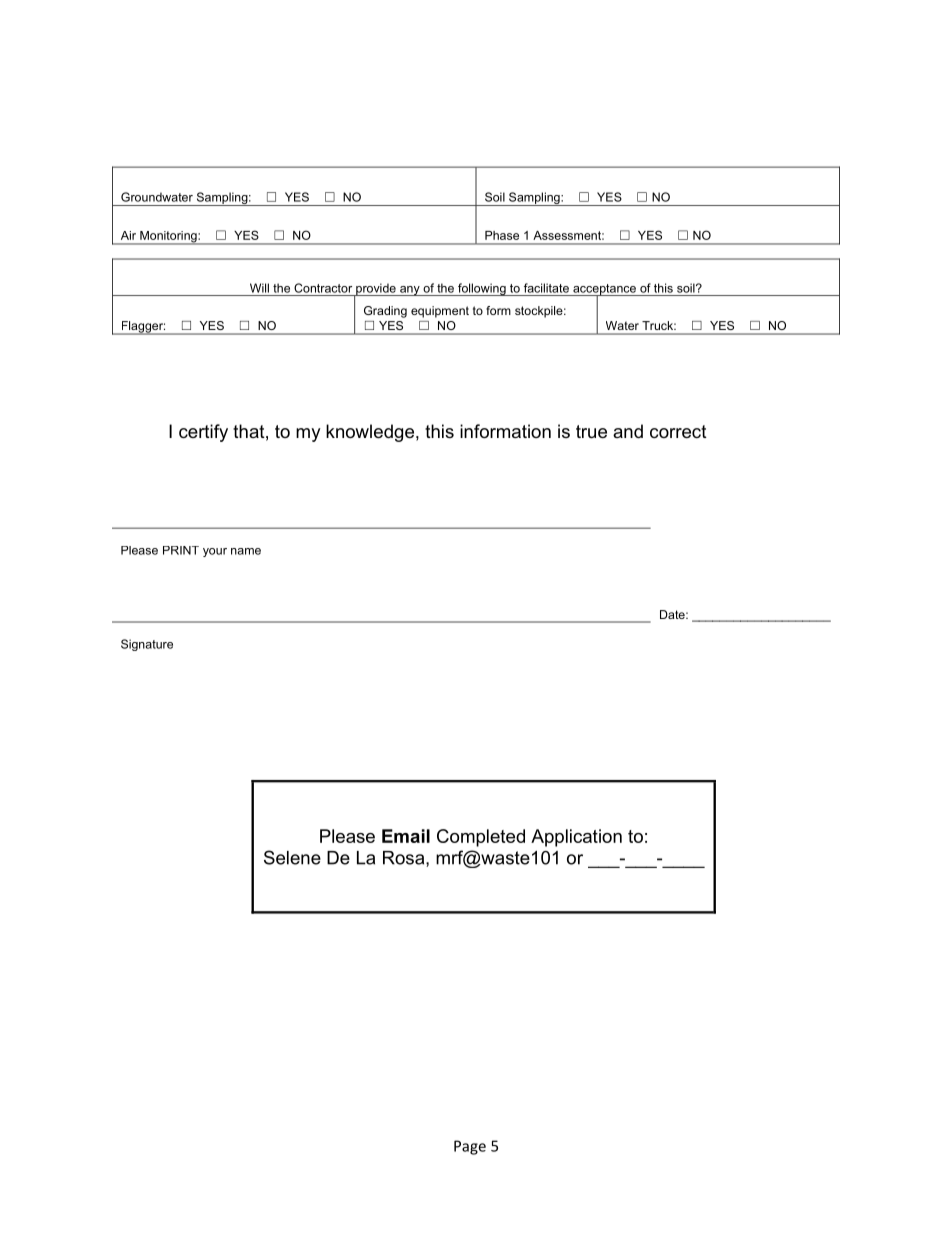  What do you see at coordinates (246, 551) in the screenshot?
I see `name` at bounding box center [246, 551].
